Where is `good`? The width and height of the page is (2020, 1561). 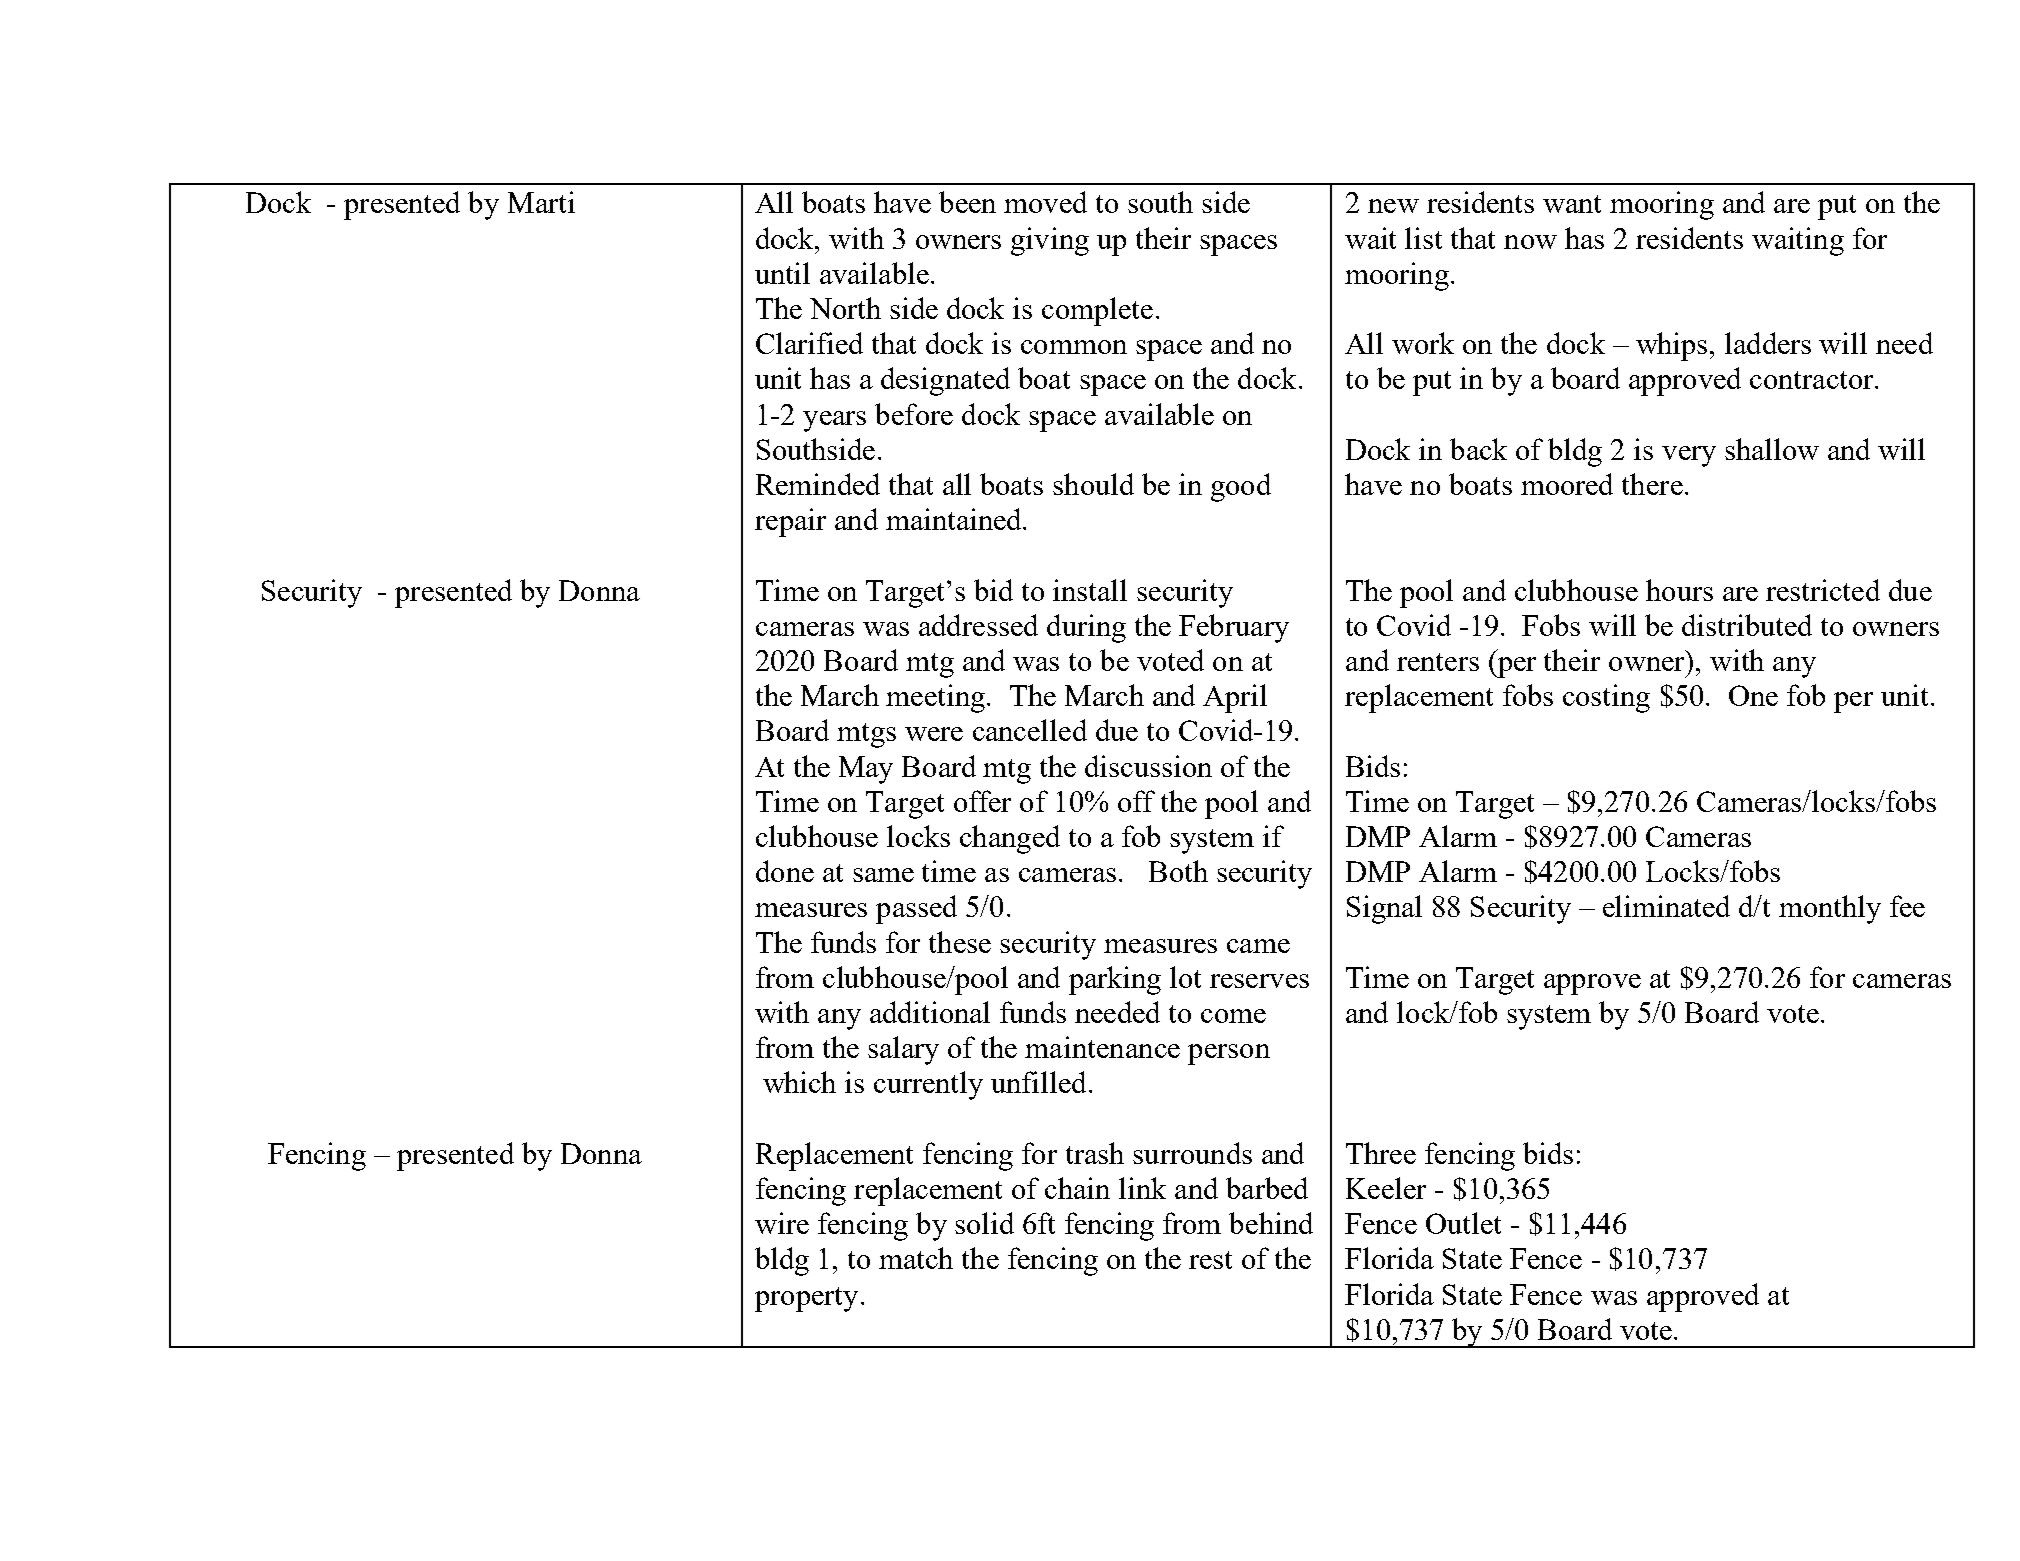 good is located at coordinates (1241, 487).
